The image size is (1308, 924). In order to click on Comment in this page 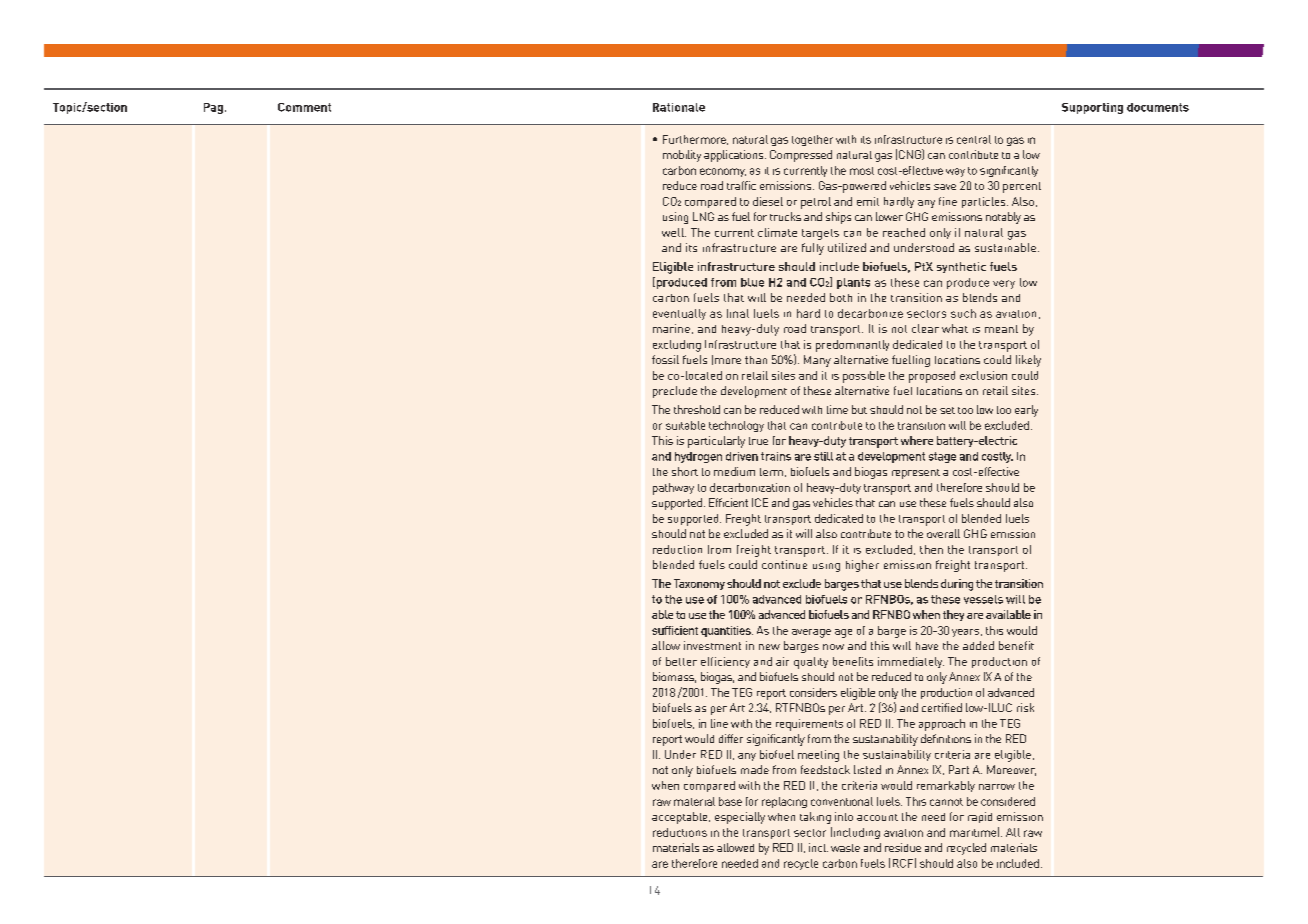, I will do `click(304, 107)`.
